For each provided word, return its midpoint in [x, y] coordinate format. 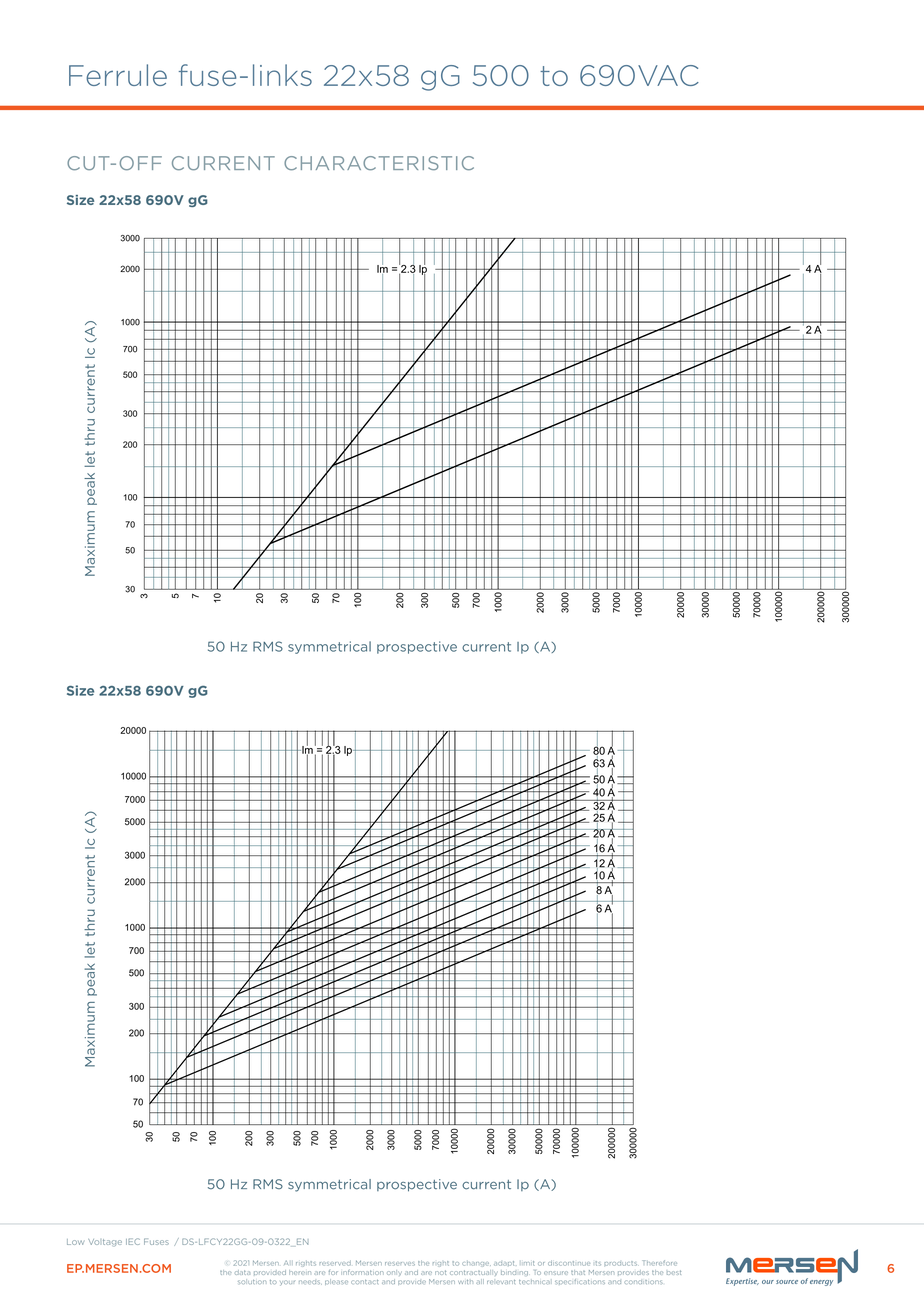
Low [75, 1242]
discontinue [569, 1263]
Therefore [659, 1263]
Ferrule [118, 75]
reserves [400, 1264]
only [394, 1273]
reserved [335, 1263]
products [621, 1263]
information [362, 1272]
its [598, 1263]
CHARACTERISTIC [379, 163]
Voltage [105, 1242]
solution [252, 1281]
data [242, 1272]
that [578, 1272]
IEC [133, 1241]
